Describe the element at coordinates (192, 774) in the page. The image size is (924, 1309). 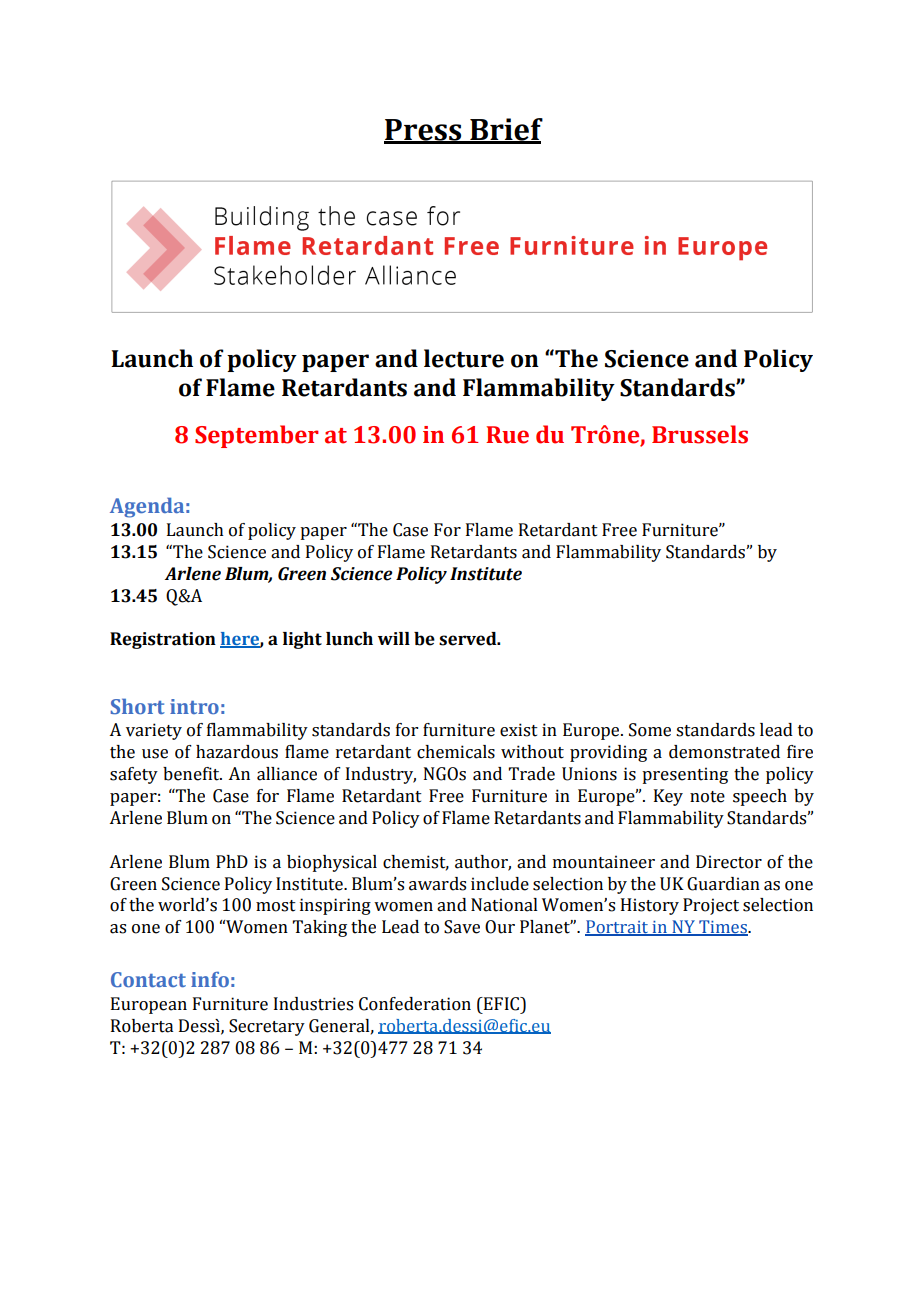
I see `benefit` at that location.
